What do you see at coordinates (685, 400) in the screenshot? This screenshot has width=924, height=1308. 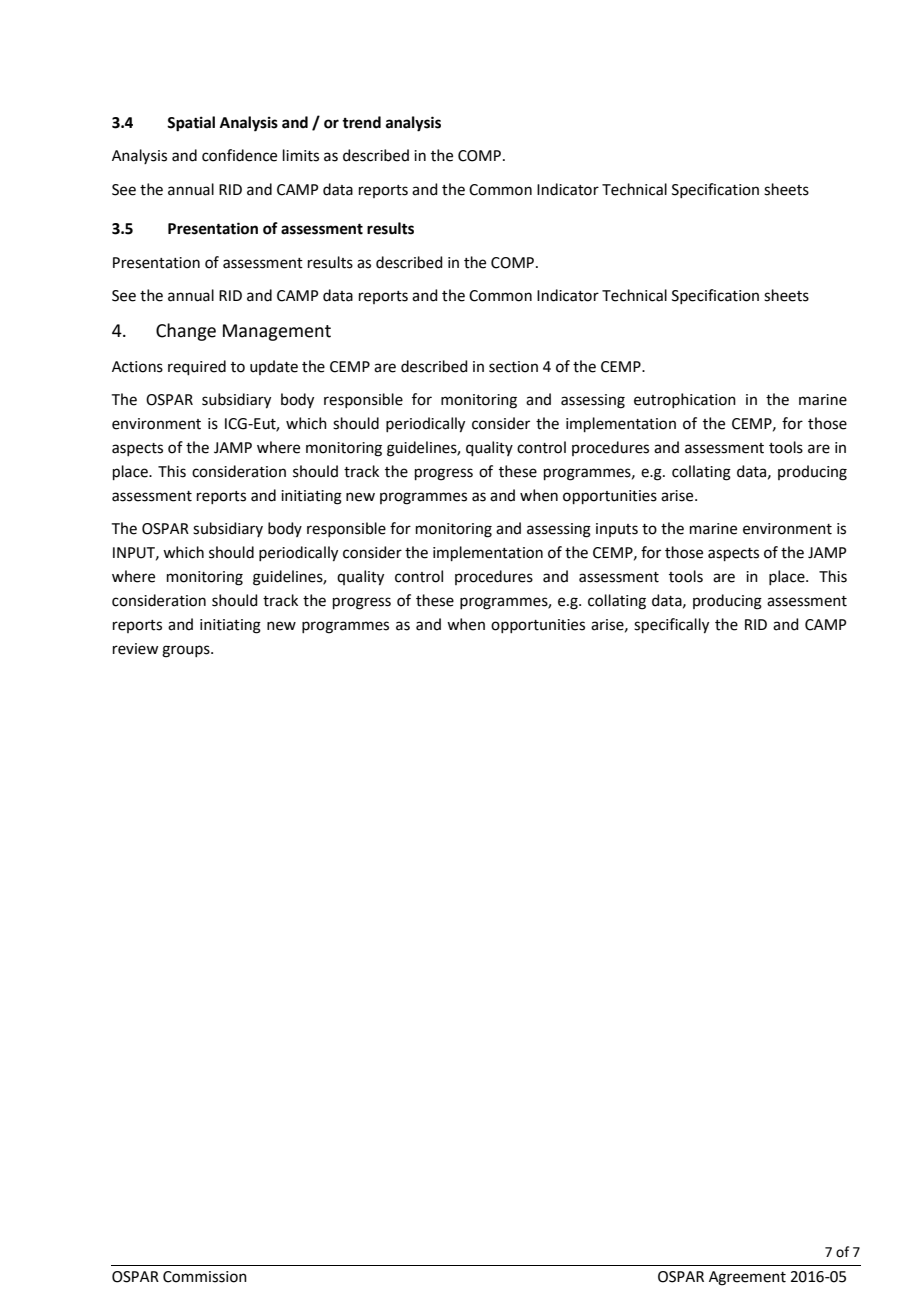 I see `eutrophication` at bounding box center [685, 400].
